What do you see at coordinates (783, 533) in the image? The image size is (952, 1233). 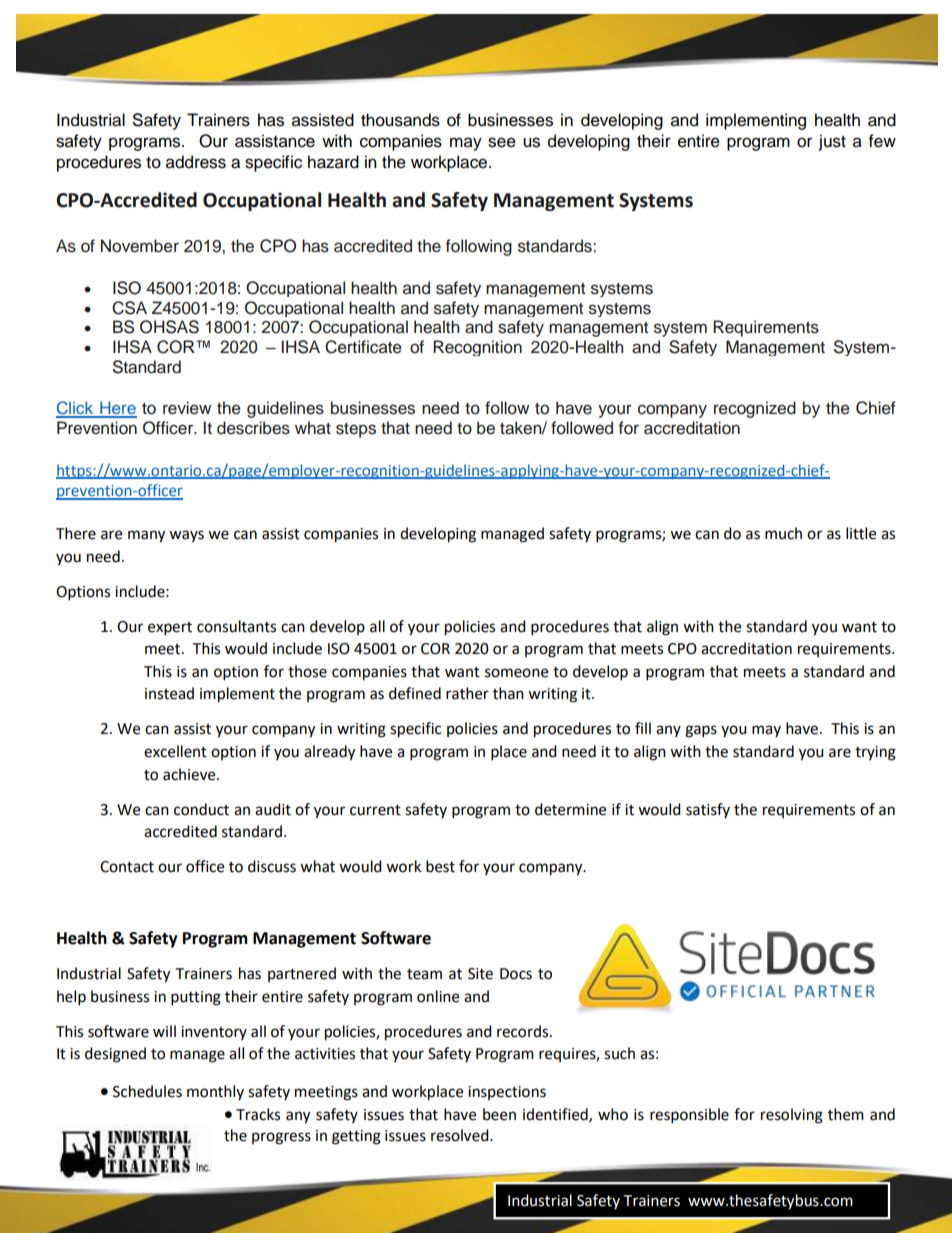 I see `much` at bounding box center [783, 533].
